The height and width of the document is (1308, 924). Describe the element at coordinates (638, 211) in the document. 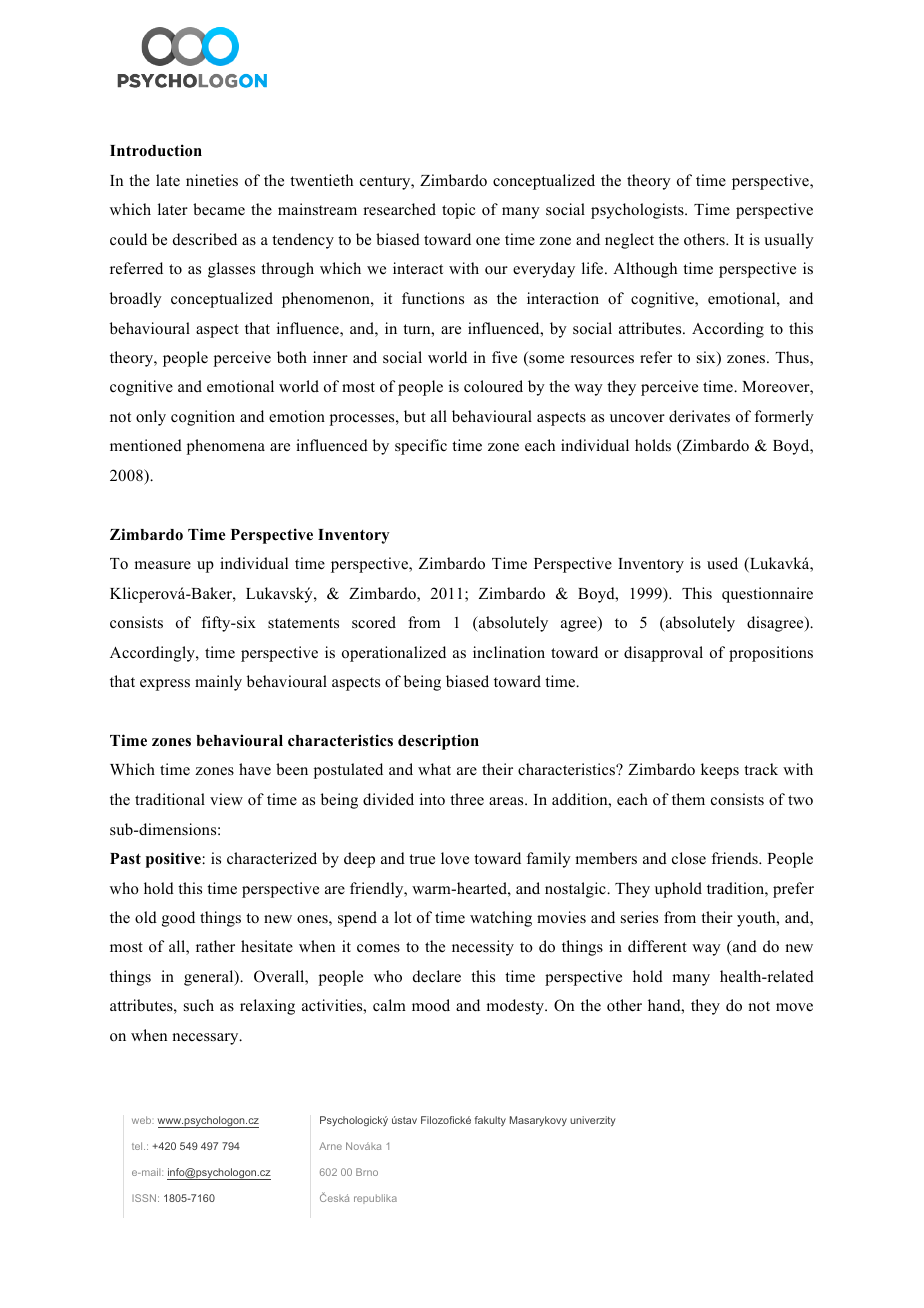

I see `psychologists` at that location.
